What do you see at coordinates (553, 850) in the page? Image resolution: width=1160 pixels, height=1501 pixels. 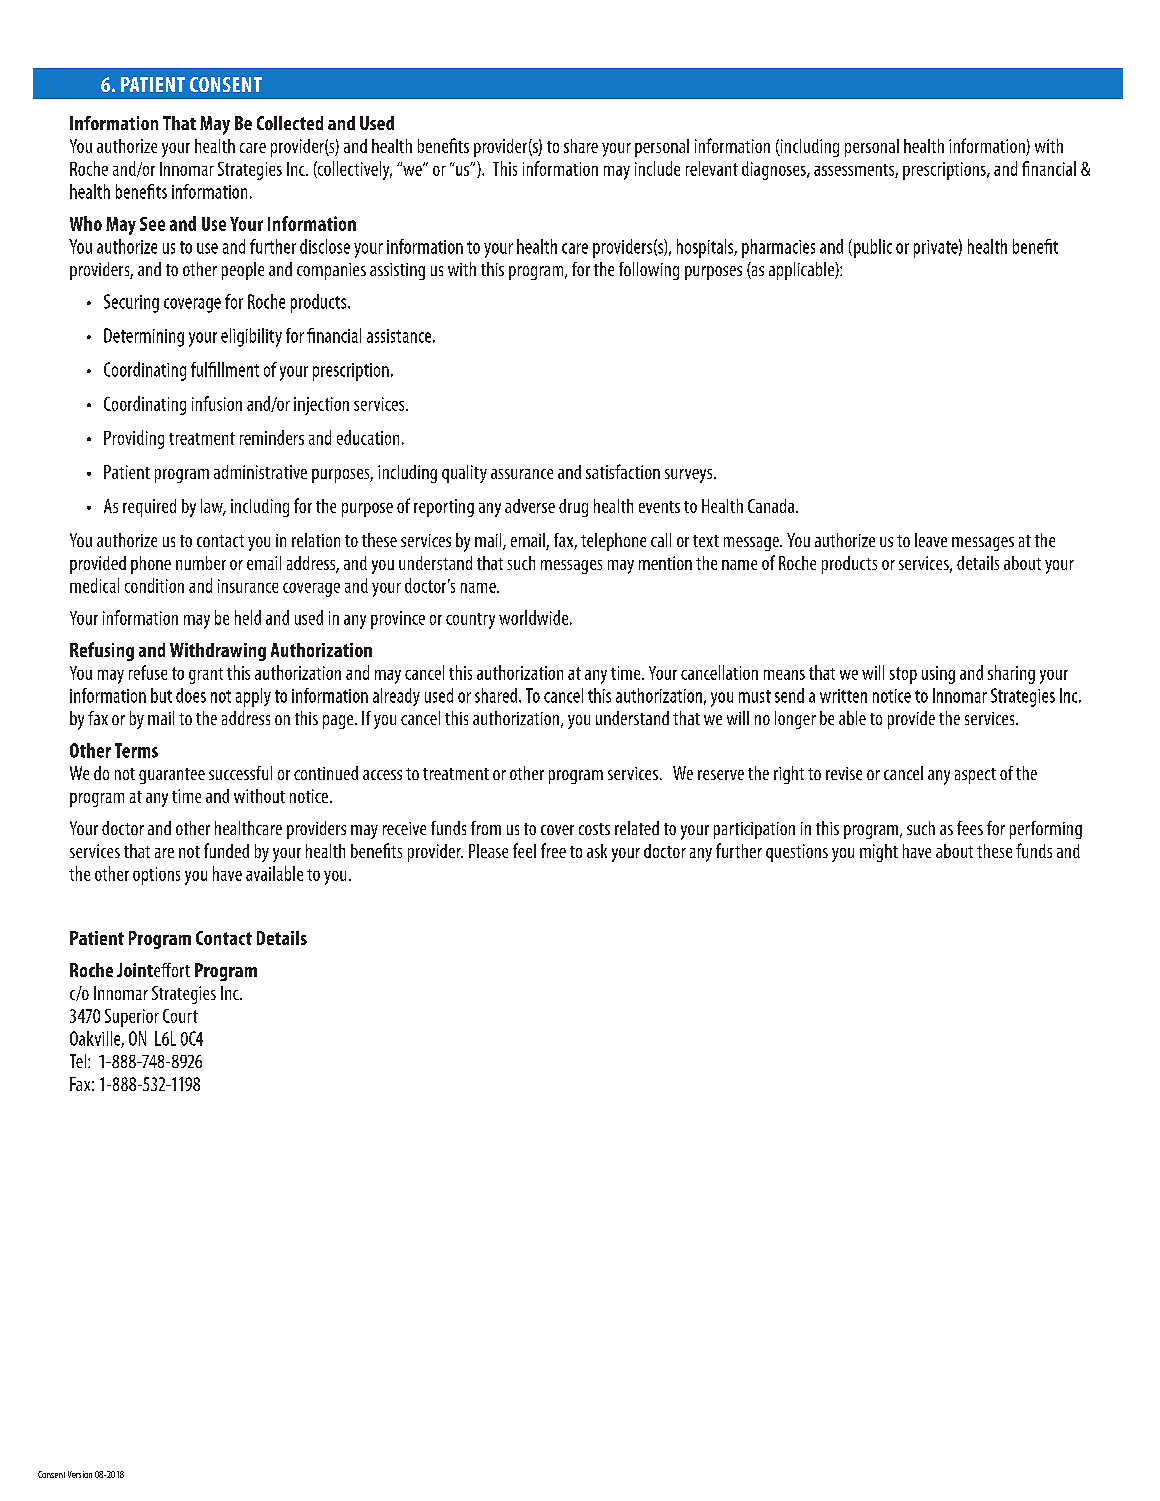 I see `free` at bounding box center [553, 850].
